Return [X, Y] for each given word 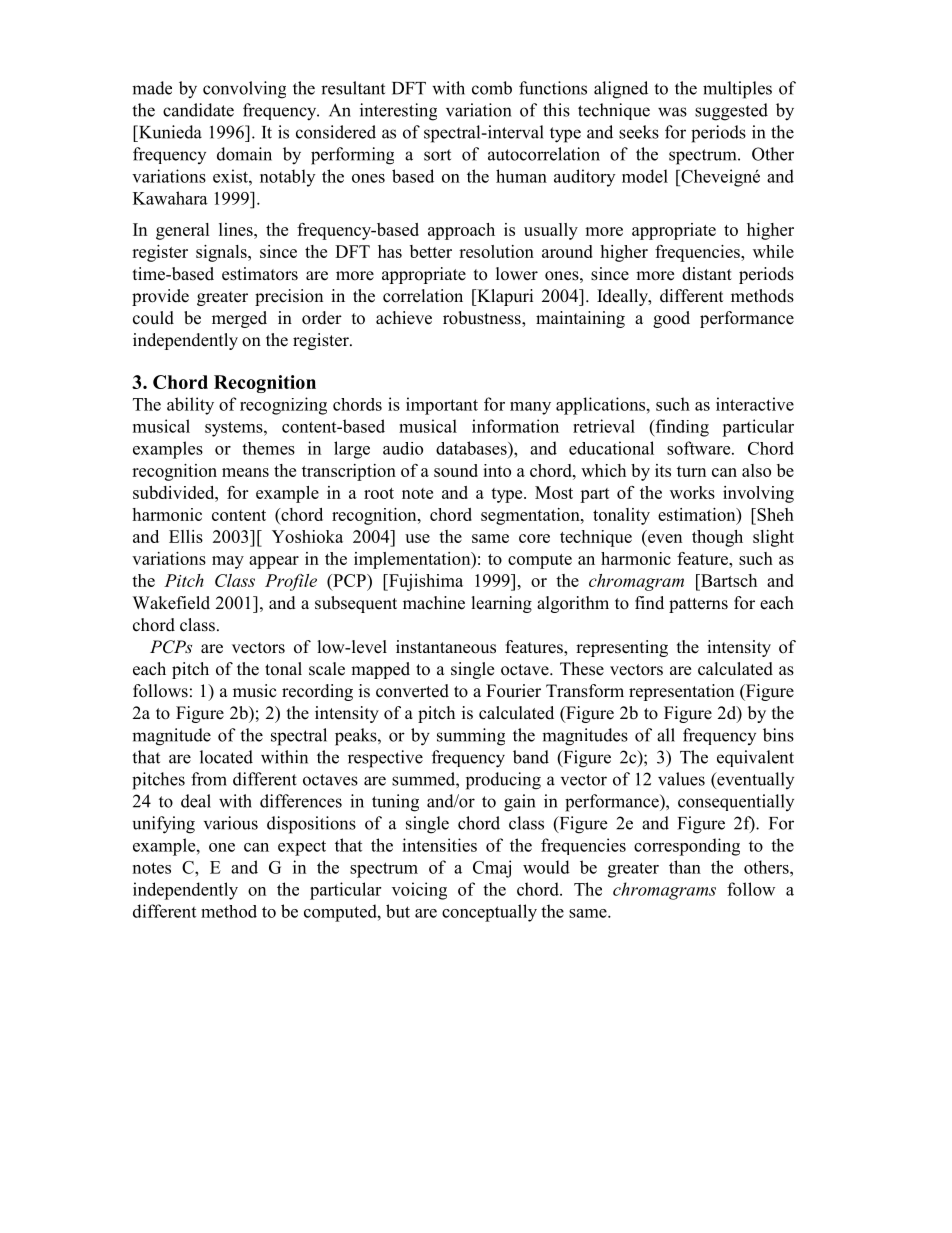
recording [317, 692]
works [692, 492]
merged [239, 319]
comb [492, 88]
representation [681, 692]
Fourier [513, 691]
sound [456, 470]
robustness [483, 319]
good [671, 319]
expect [302, 848]
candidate [198, 110]
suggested [731, 112]
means [245, 472]
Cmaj [492, 869]
